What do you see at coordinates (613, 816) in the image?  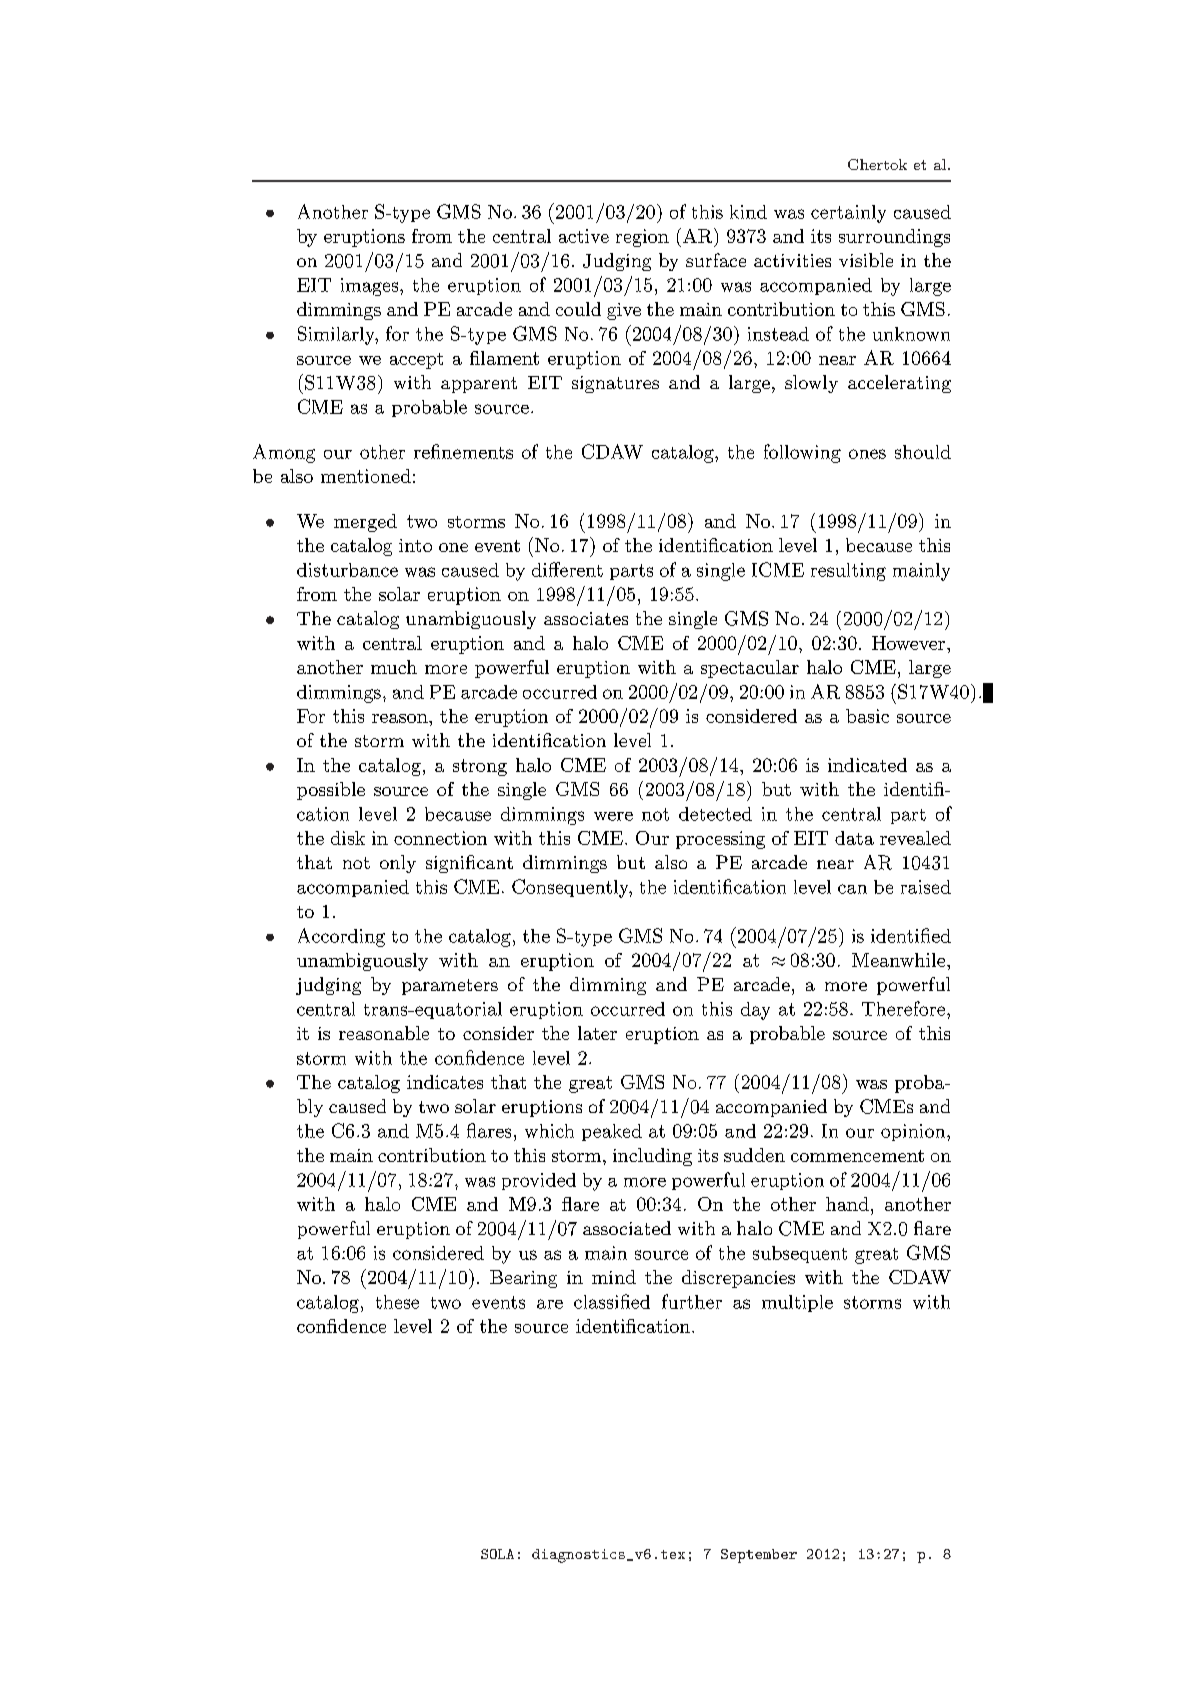 I see `were` at bounding box center [613, 816].
